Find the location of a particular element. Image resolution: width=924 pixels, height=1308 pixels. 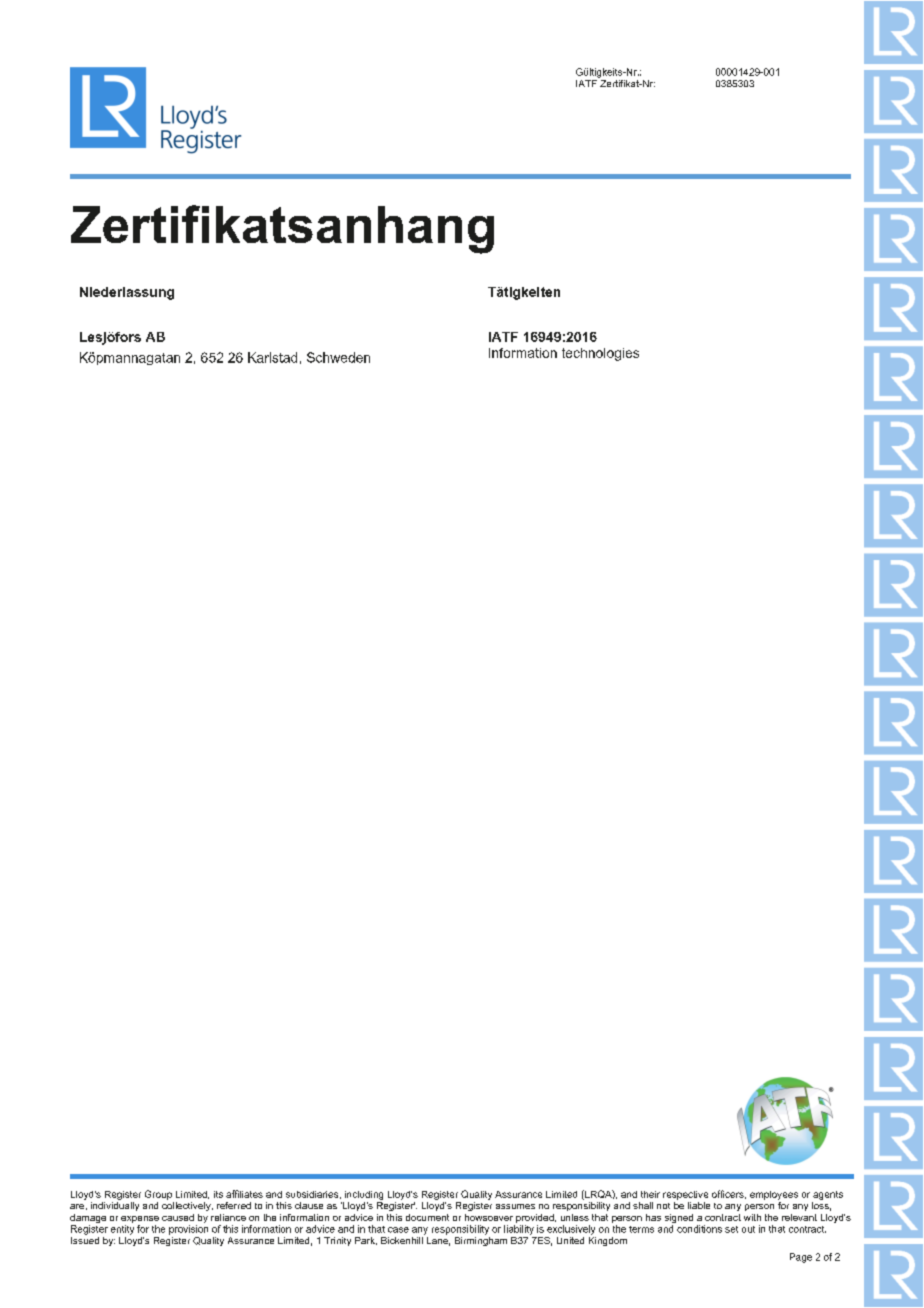

provision is located at coordinates (188, 1230).
